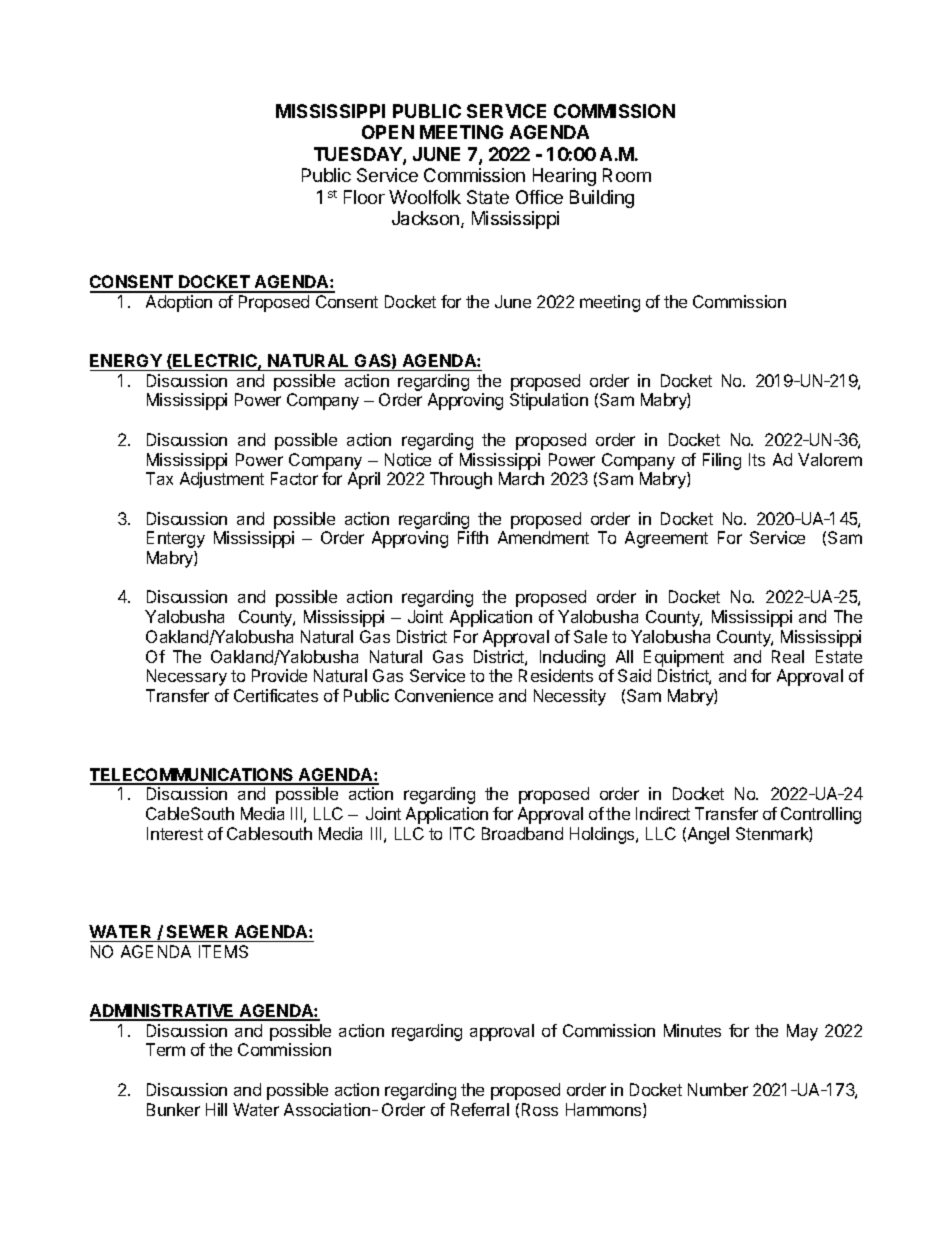  Describe the element at coordinates (663, 813) in the screenshot. I see `Indirect` at that location.
